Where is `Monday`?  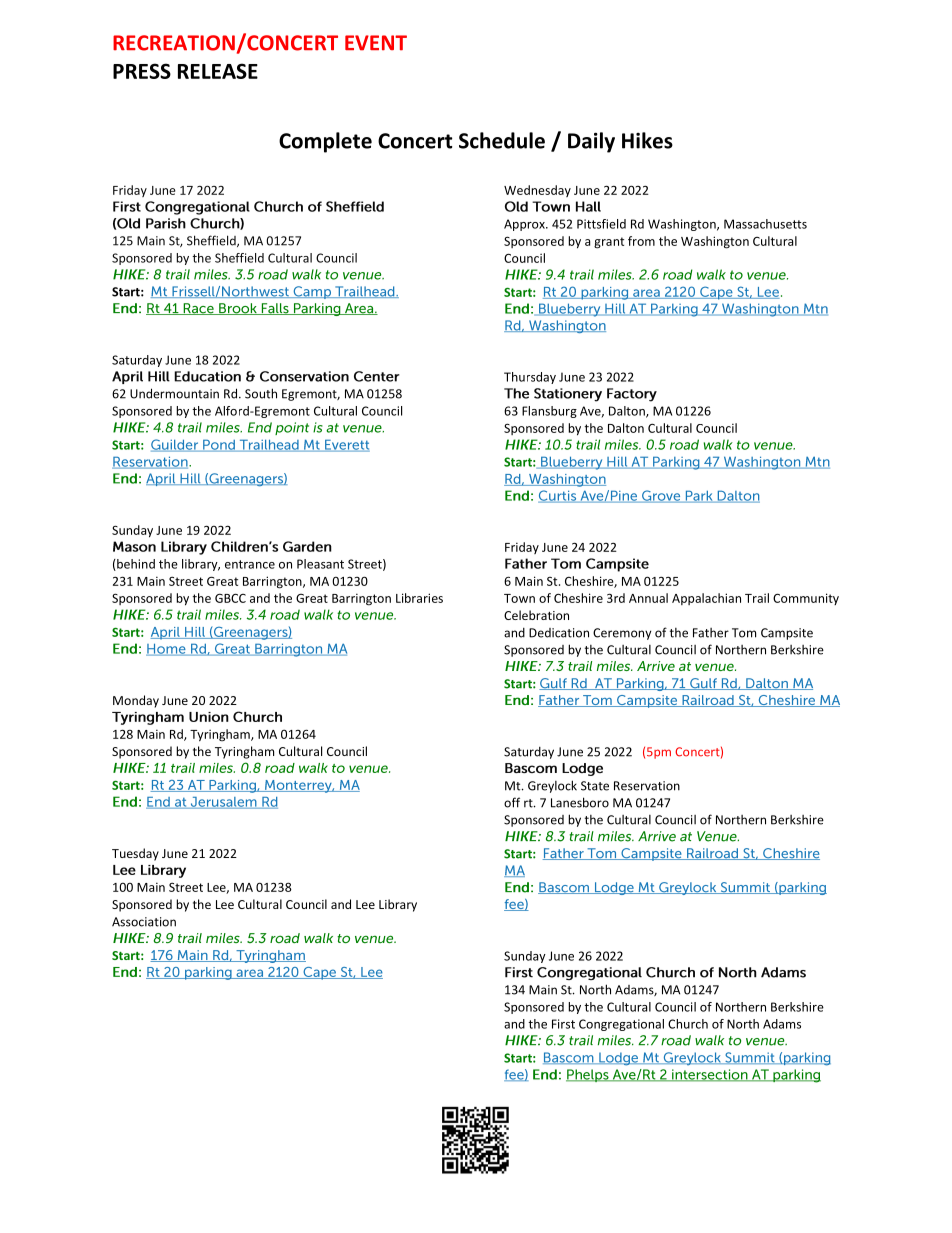 Monday is located at coordinates (136, 701).
